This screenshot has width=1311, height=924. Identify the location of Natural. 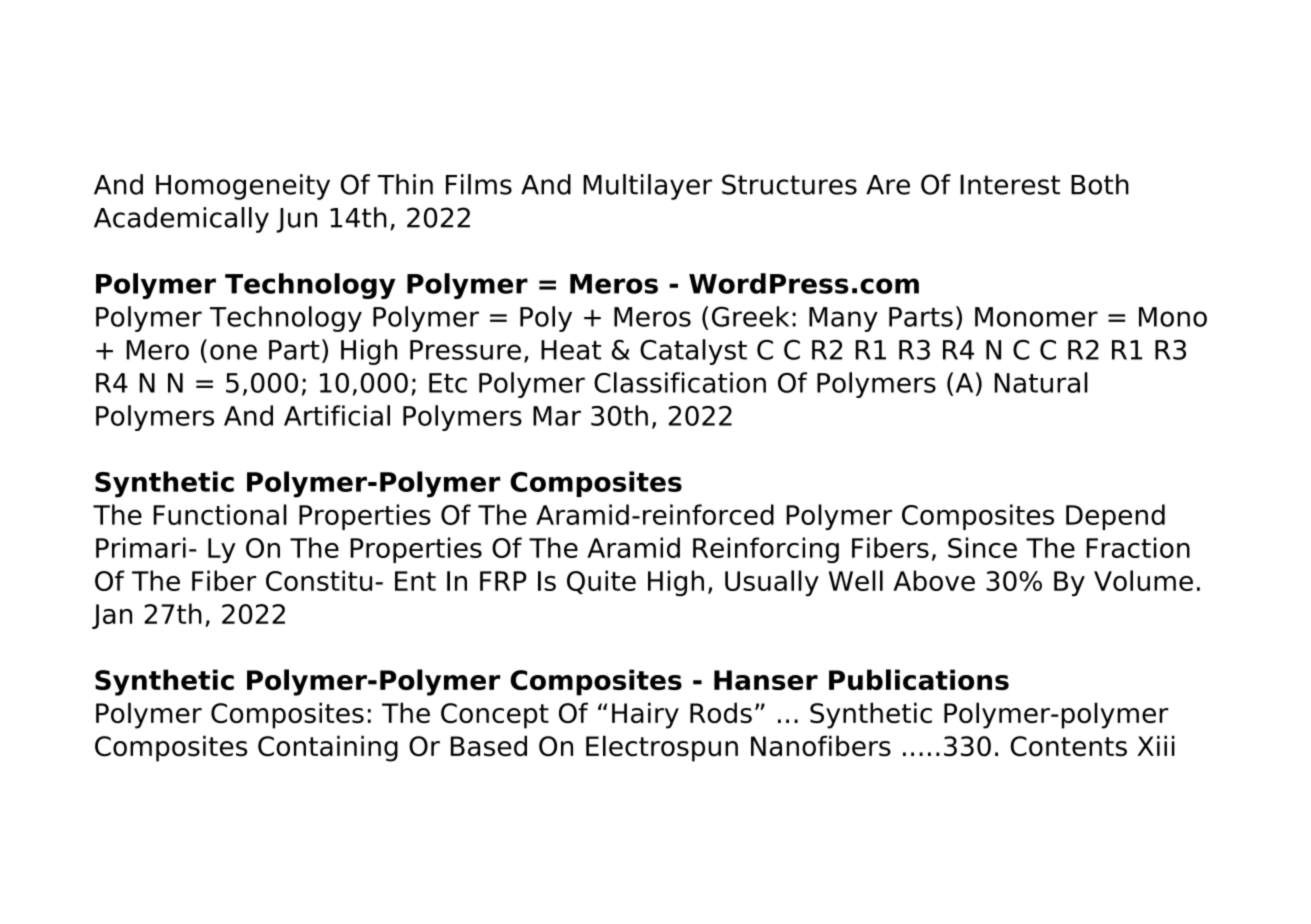
(1041, 382).
